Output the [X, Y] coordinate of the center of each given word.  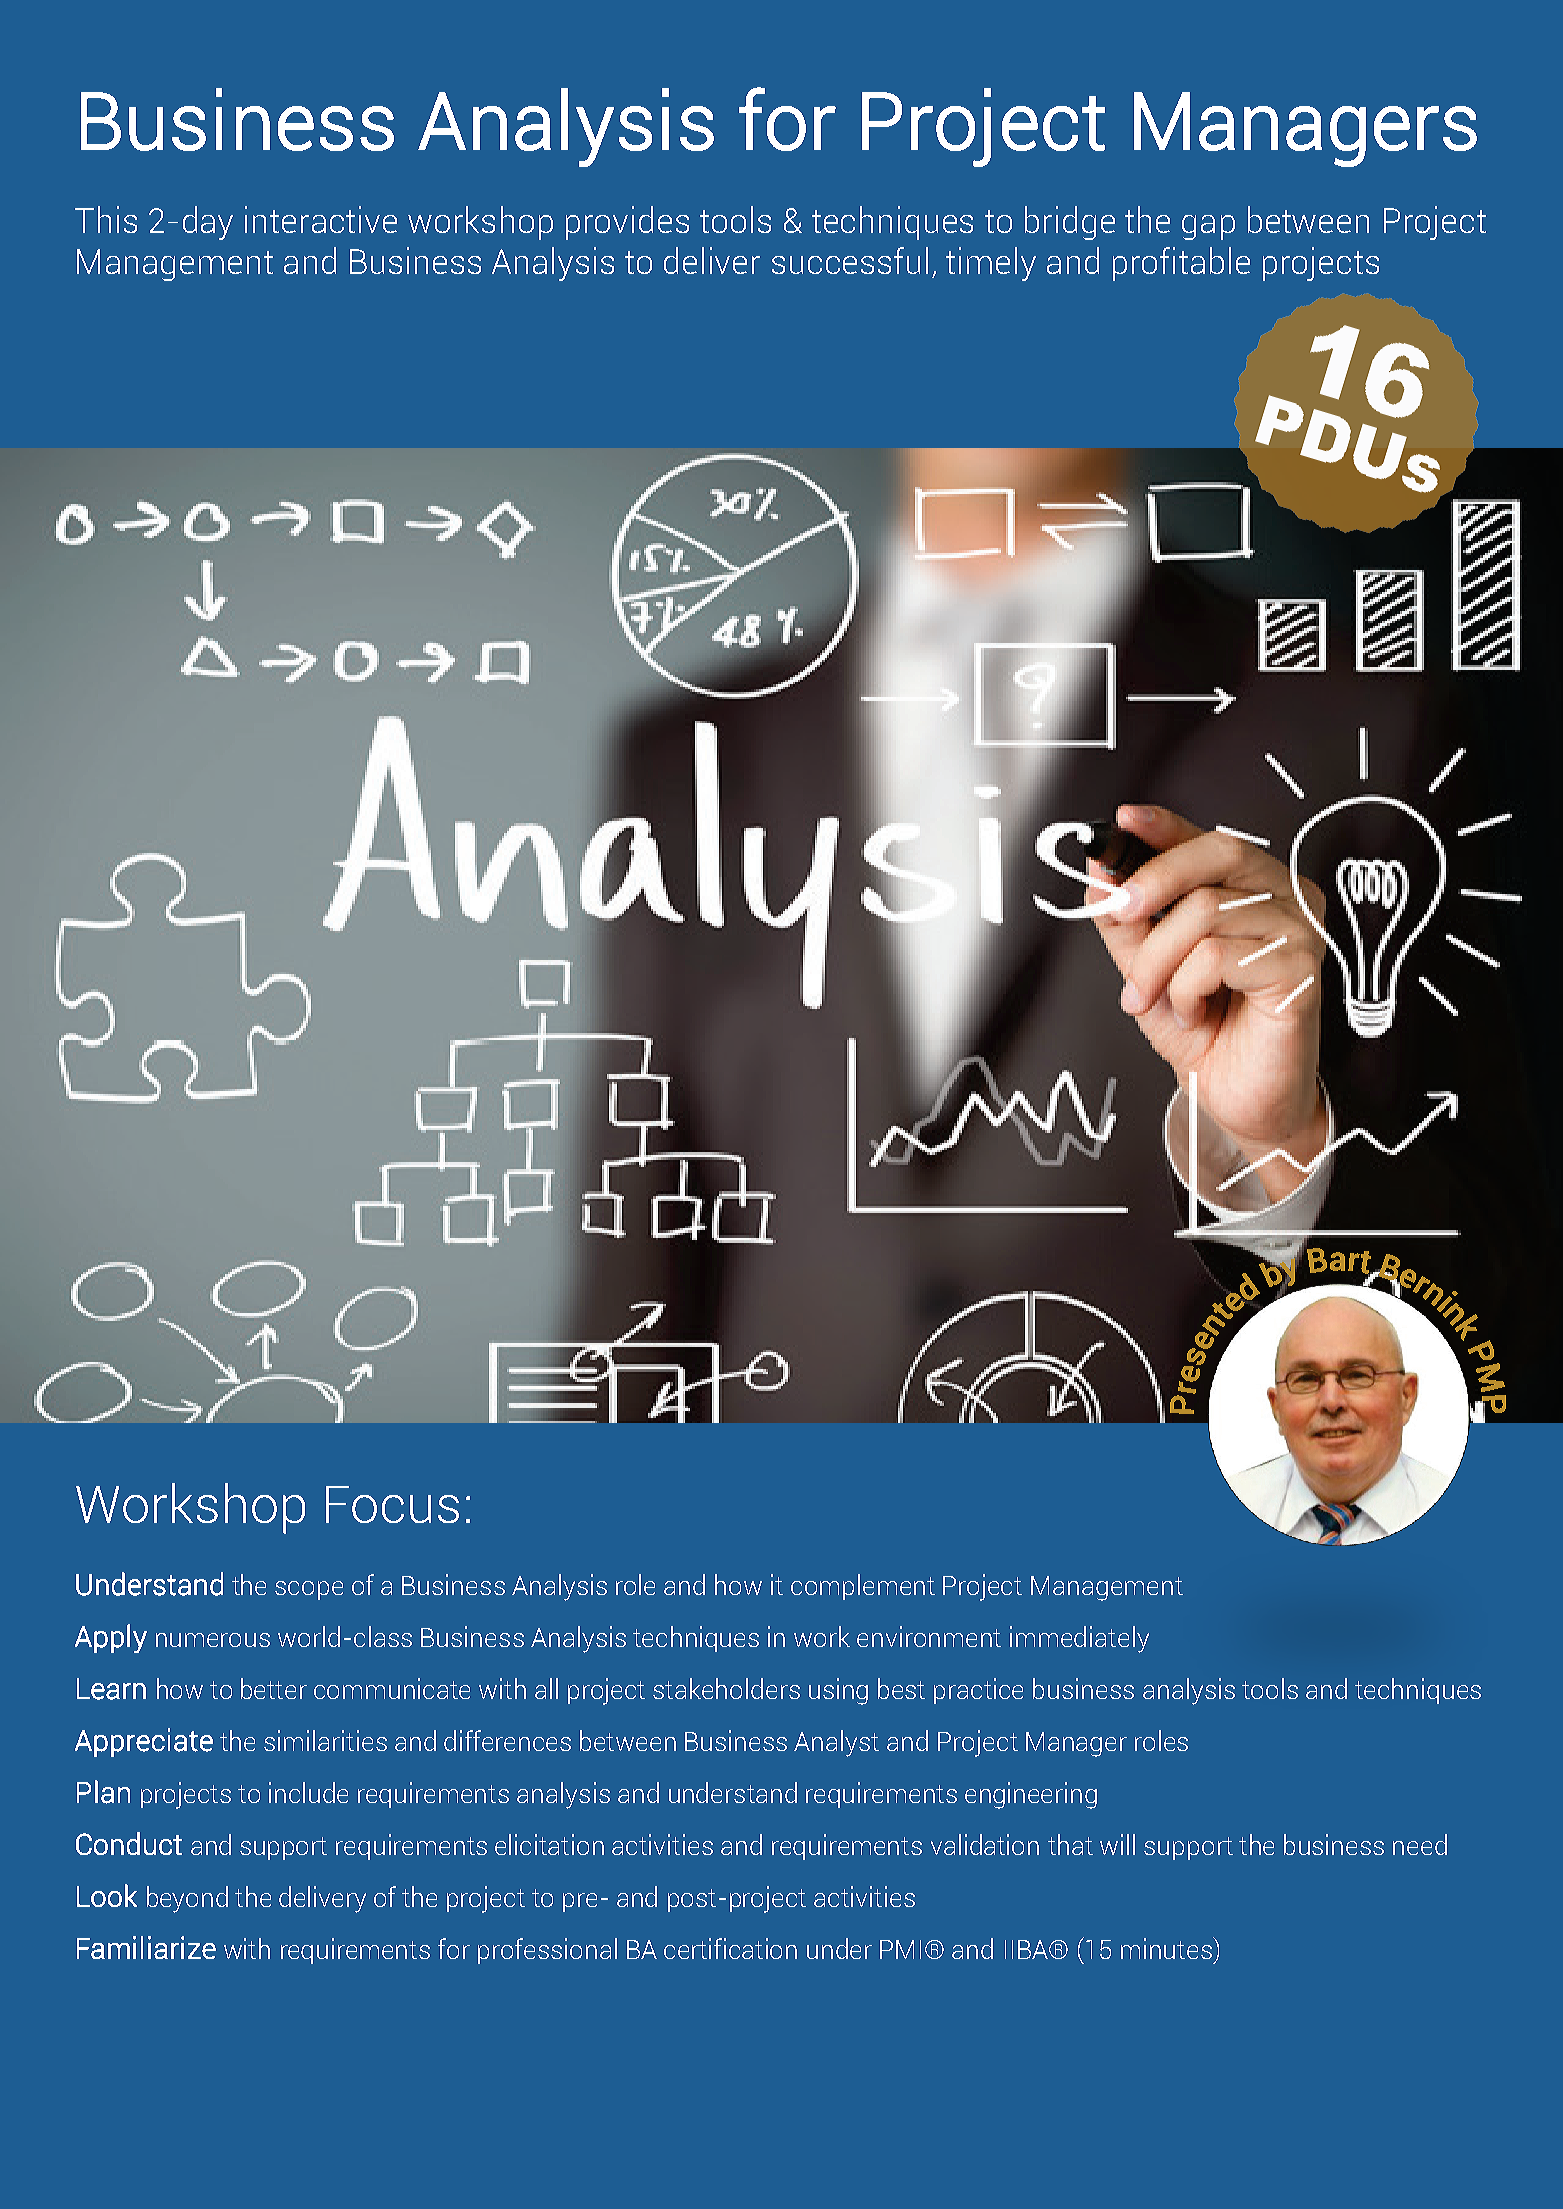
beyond [187, 1899]
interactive [321, 219]
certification [730, 1948]
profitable [1181, 264]
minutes [1167, 1948]
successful [850, 260]
